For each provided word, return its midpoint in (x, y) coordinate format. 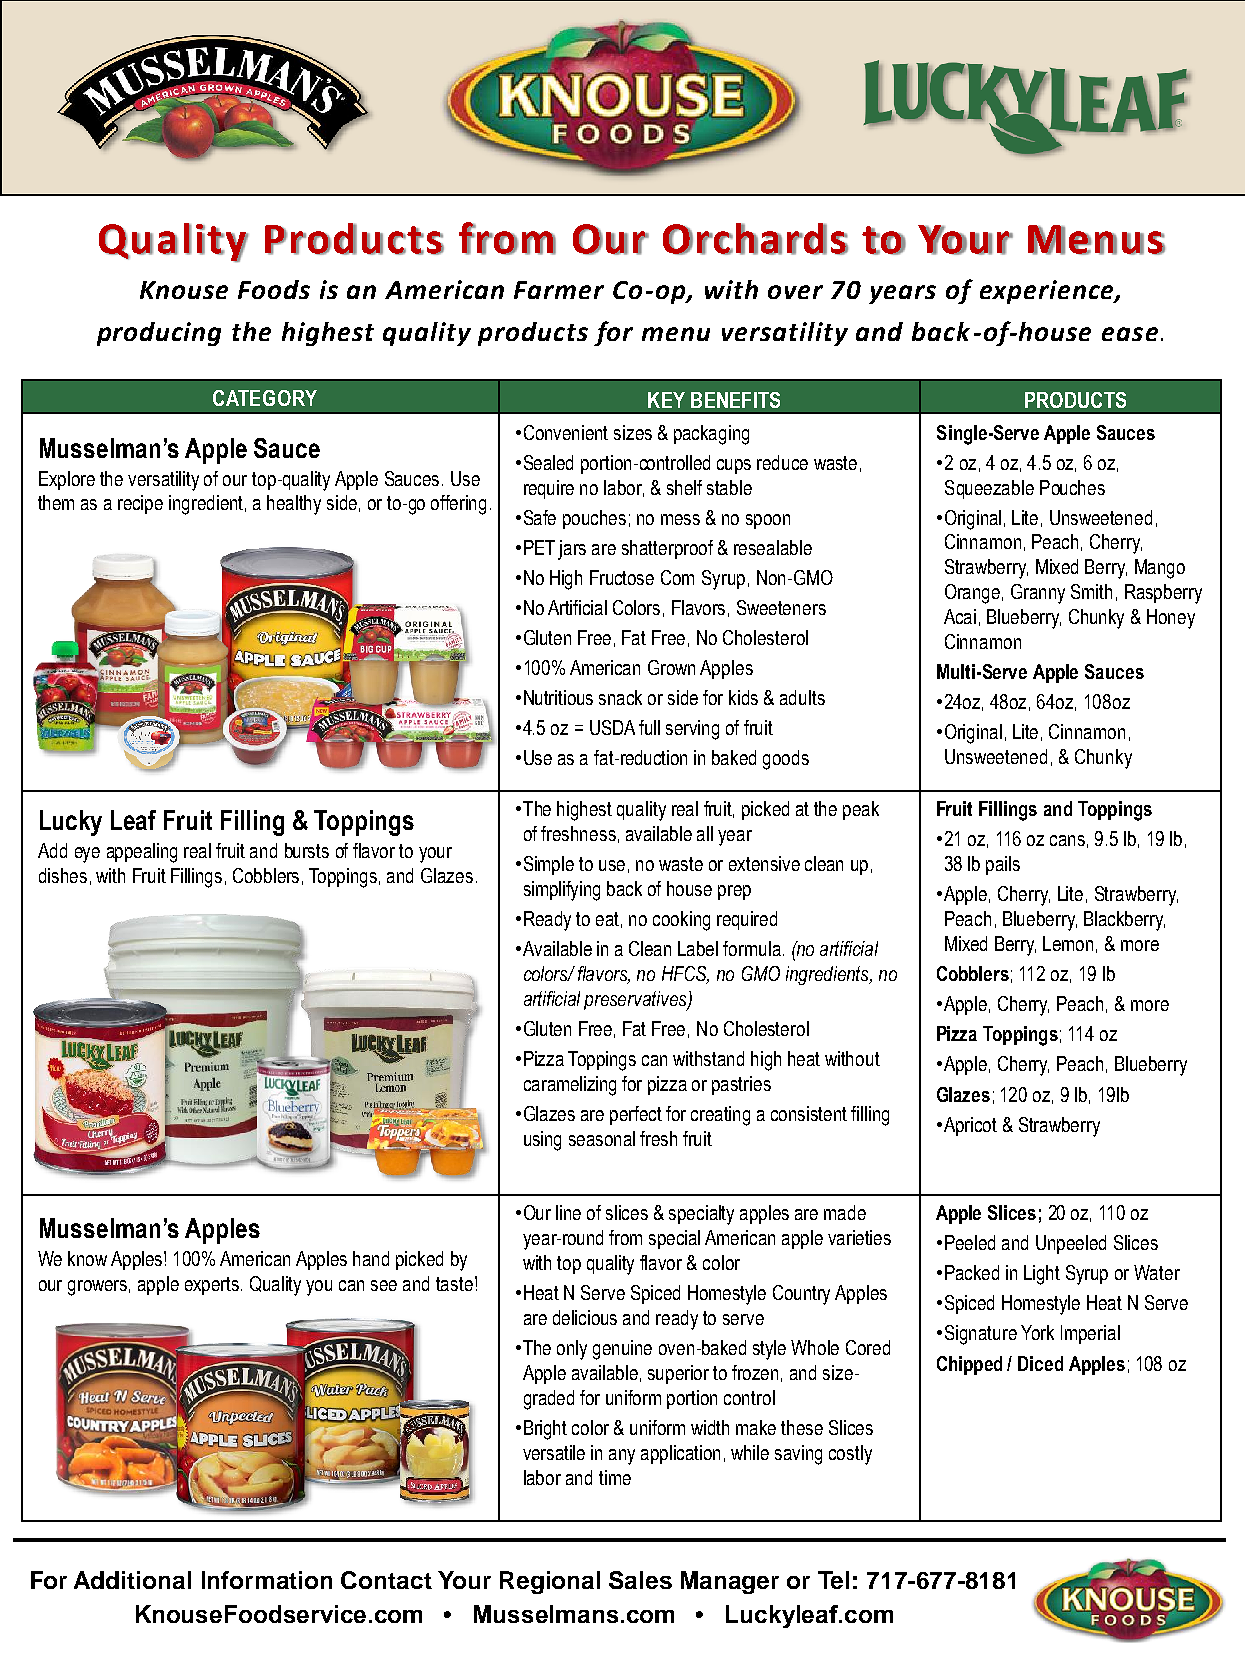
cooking (681, 921)
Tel (833, 1580)
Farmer (559, 290)
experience (1048, 292)
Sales (640, 1580)
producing (159, 334)
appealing (142, 853)
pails (1003, 865)
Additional (132, 1580)
